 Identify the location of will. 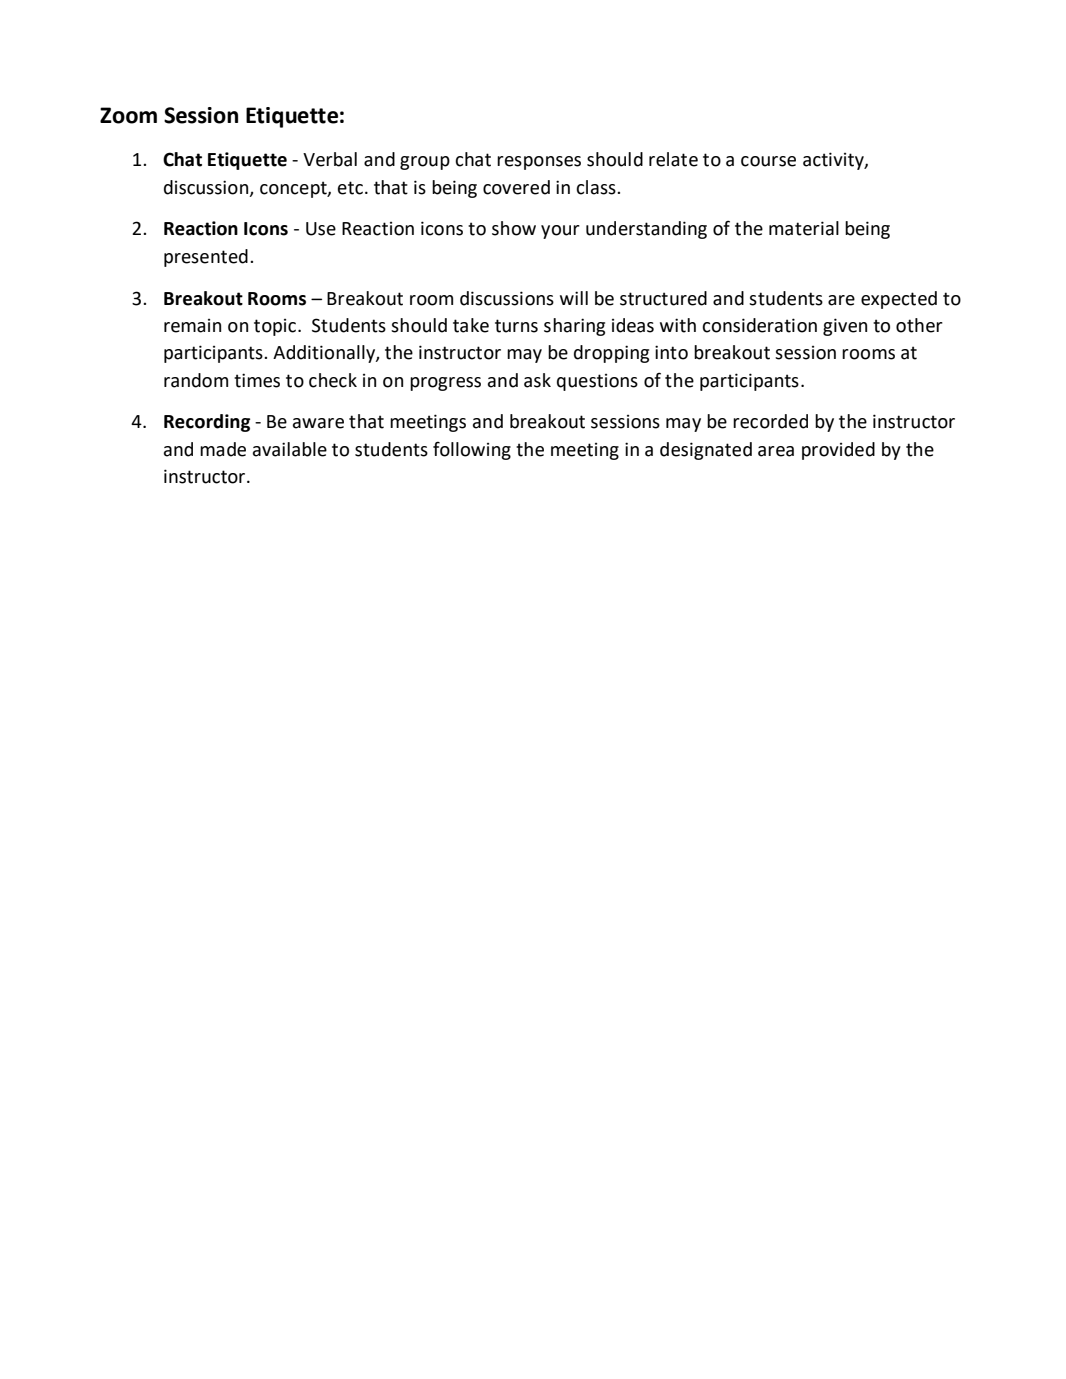
(574, 298).
